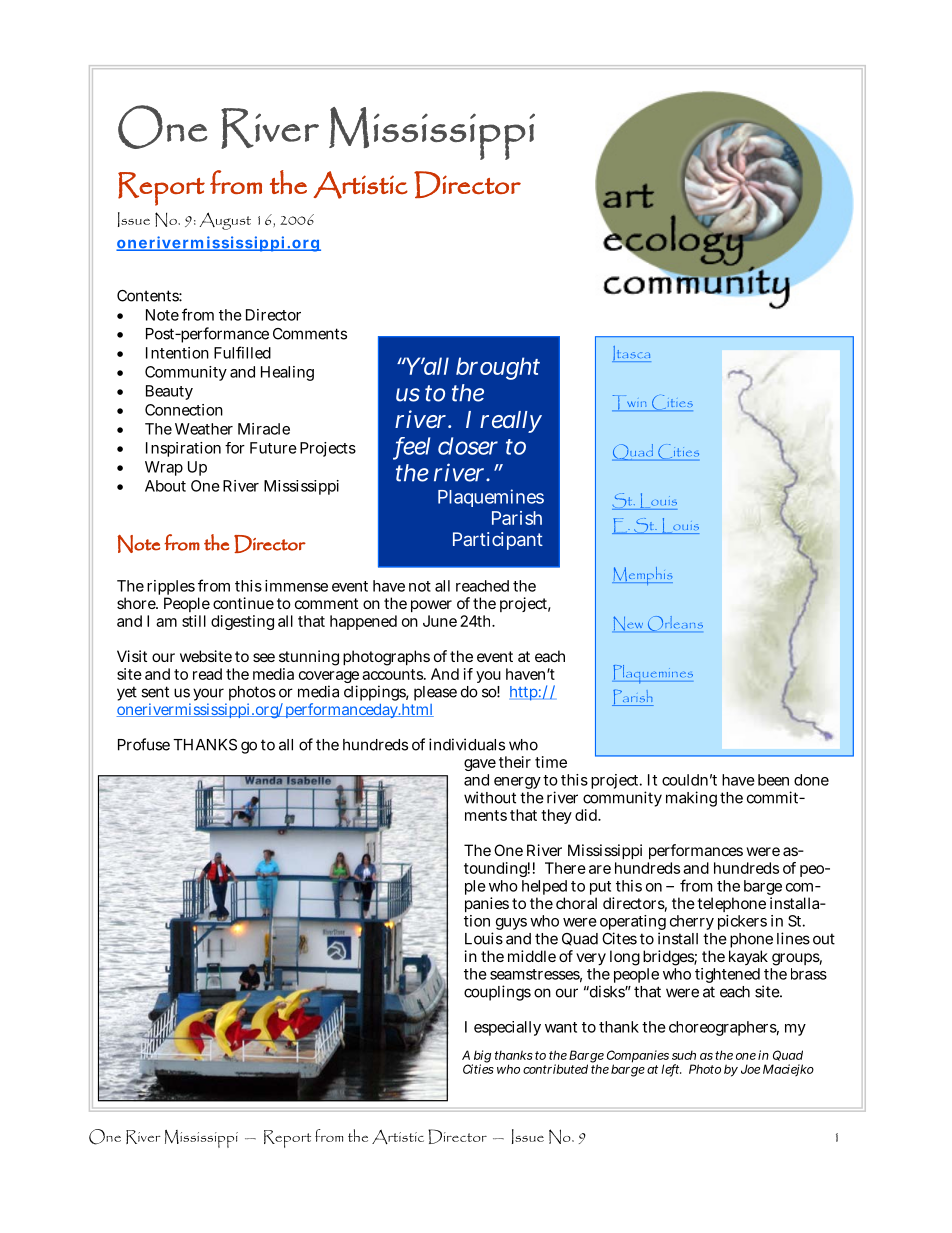  I want to click on August, so click(225, 221).
